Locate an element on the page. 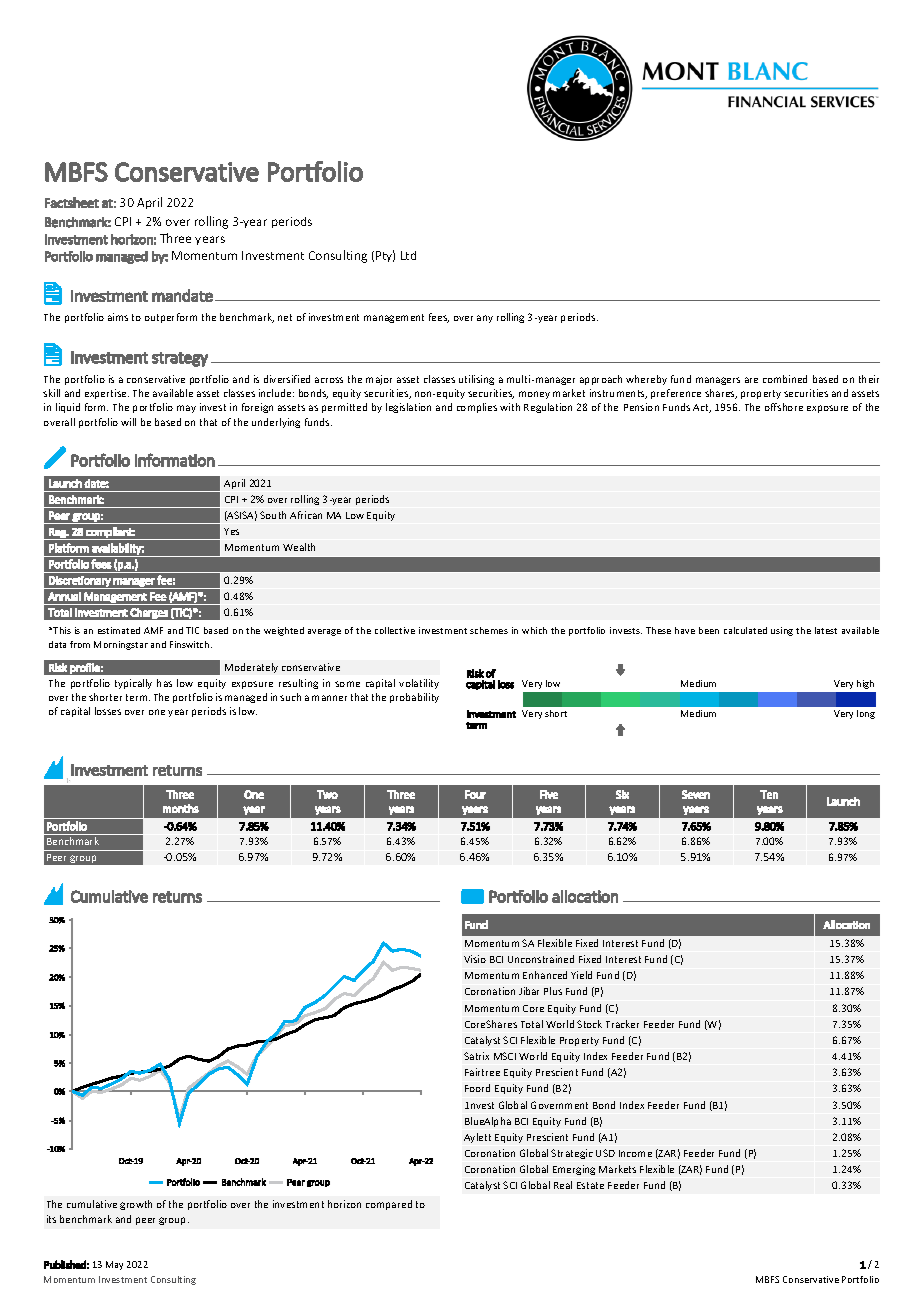 This page has width=924, height=1308. combined is located at coordinates (785, 379).
